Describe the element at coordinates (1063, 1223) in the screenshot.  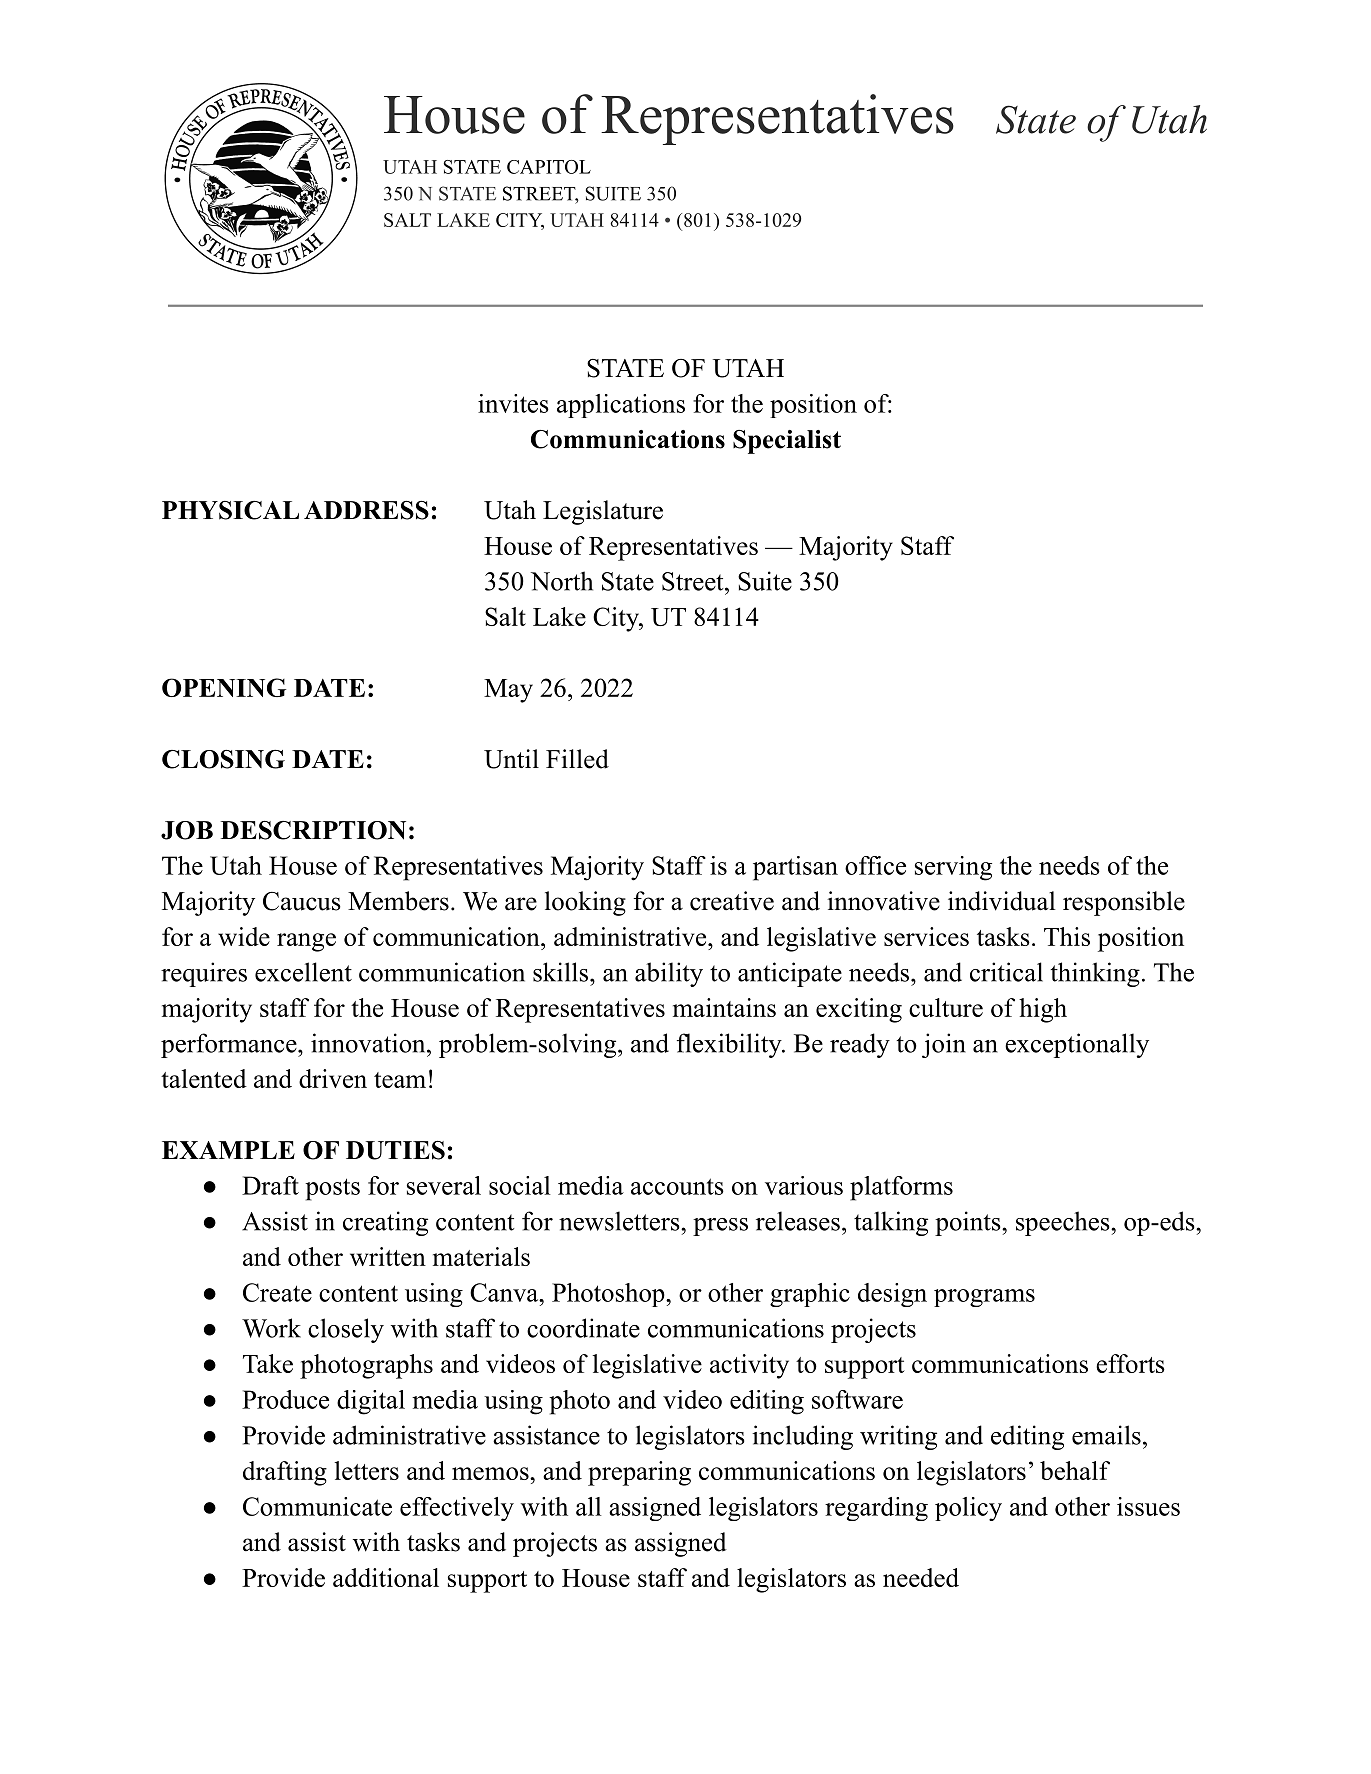
I see `speeches` at that location.
